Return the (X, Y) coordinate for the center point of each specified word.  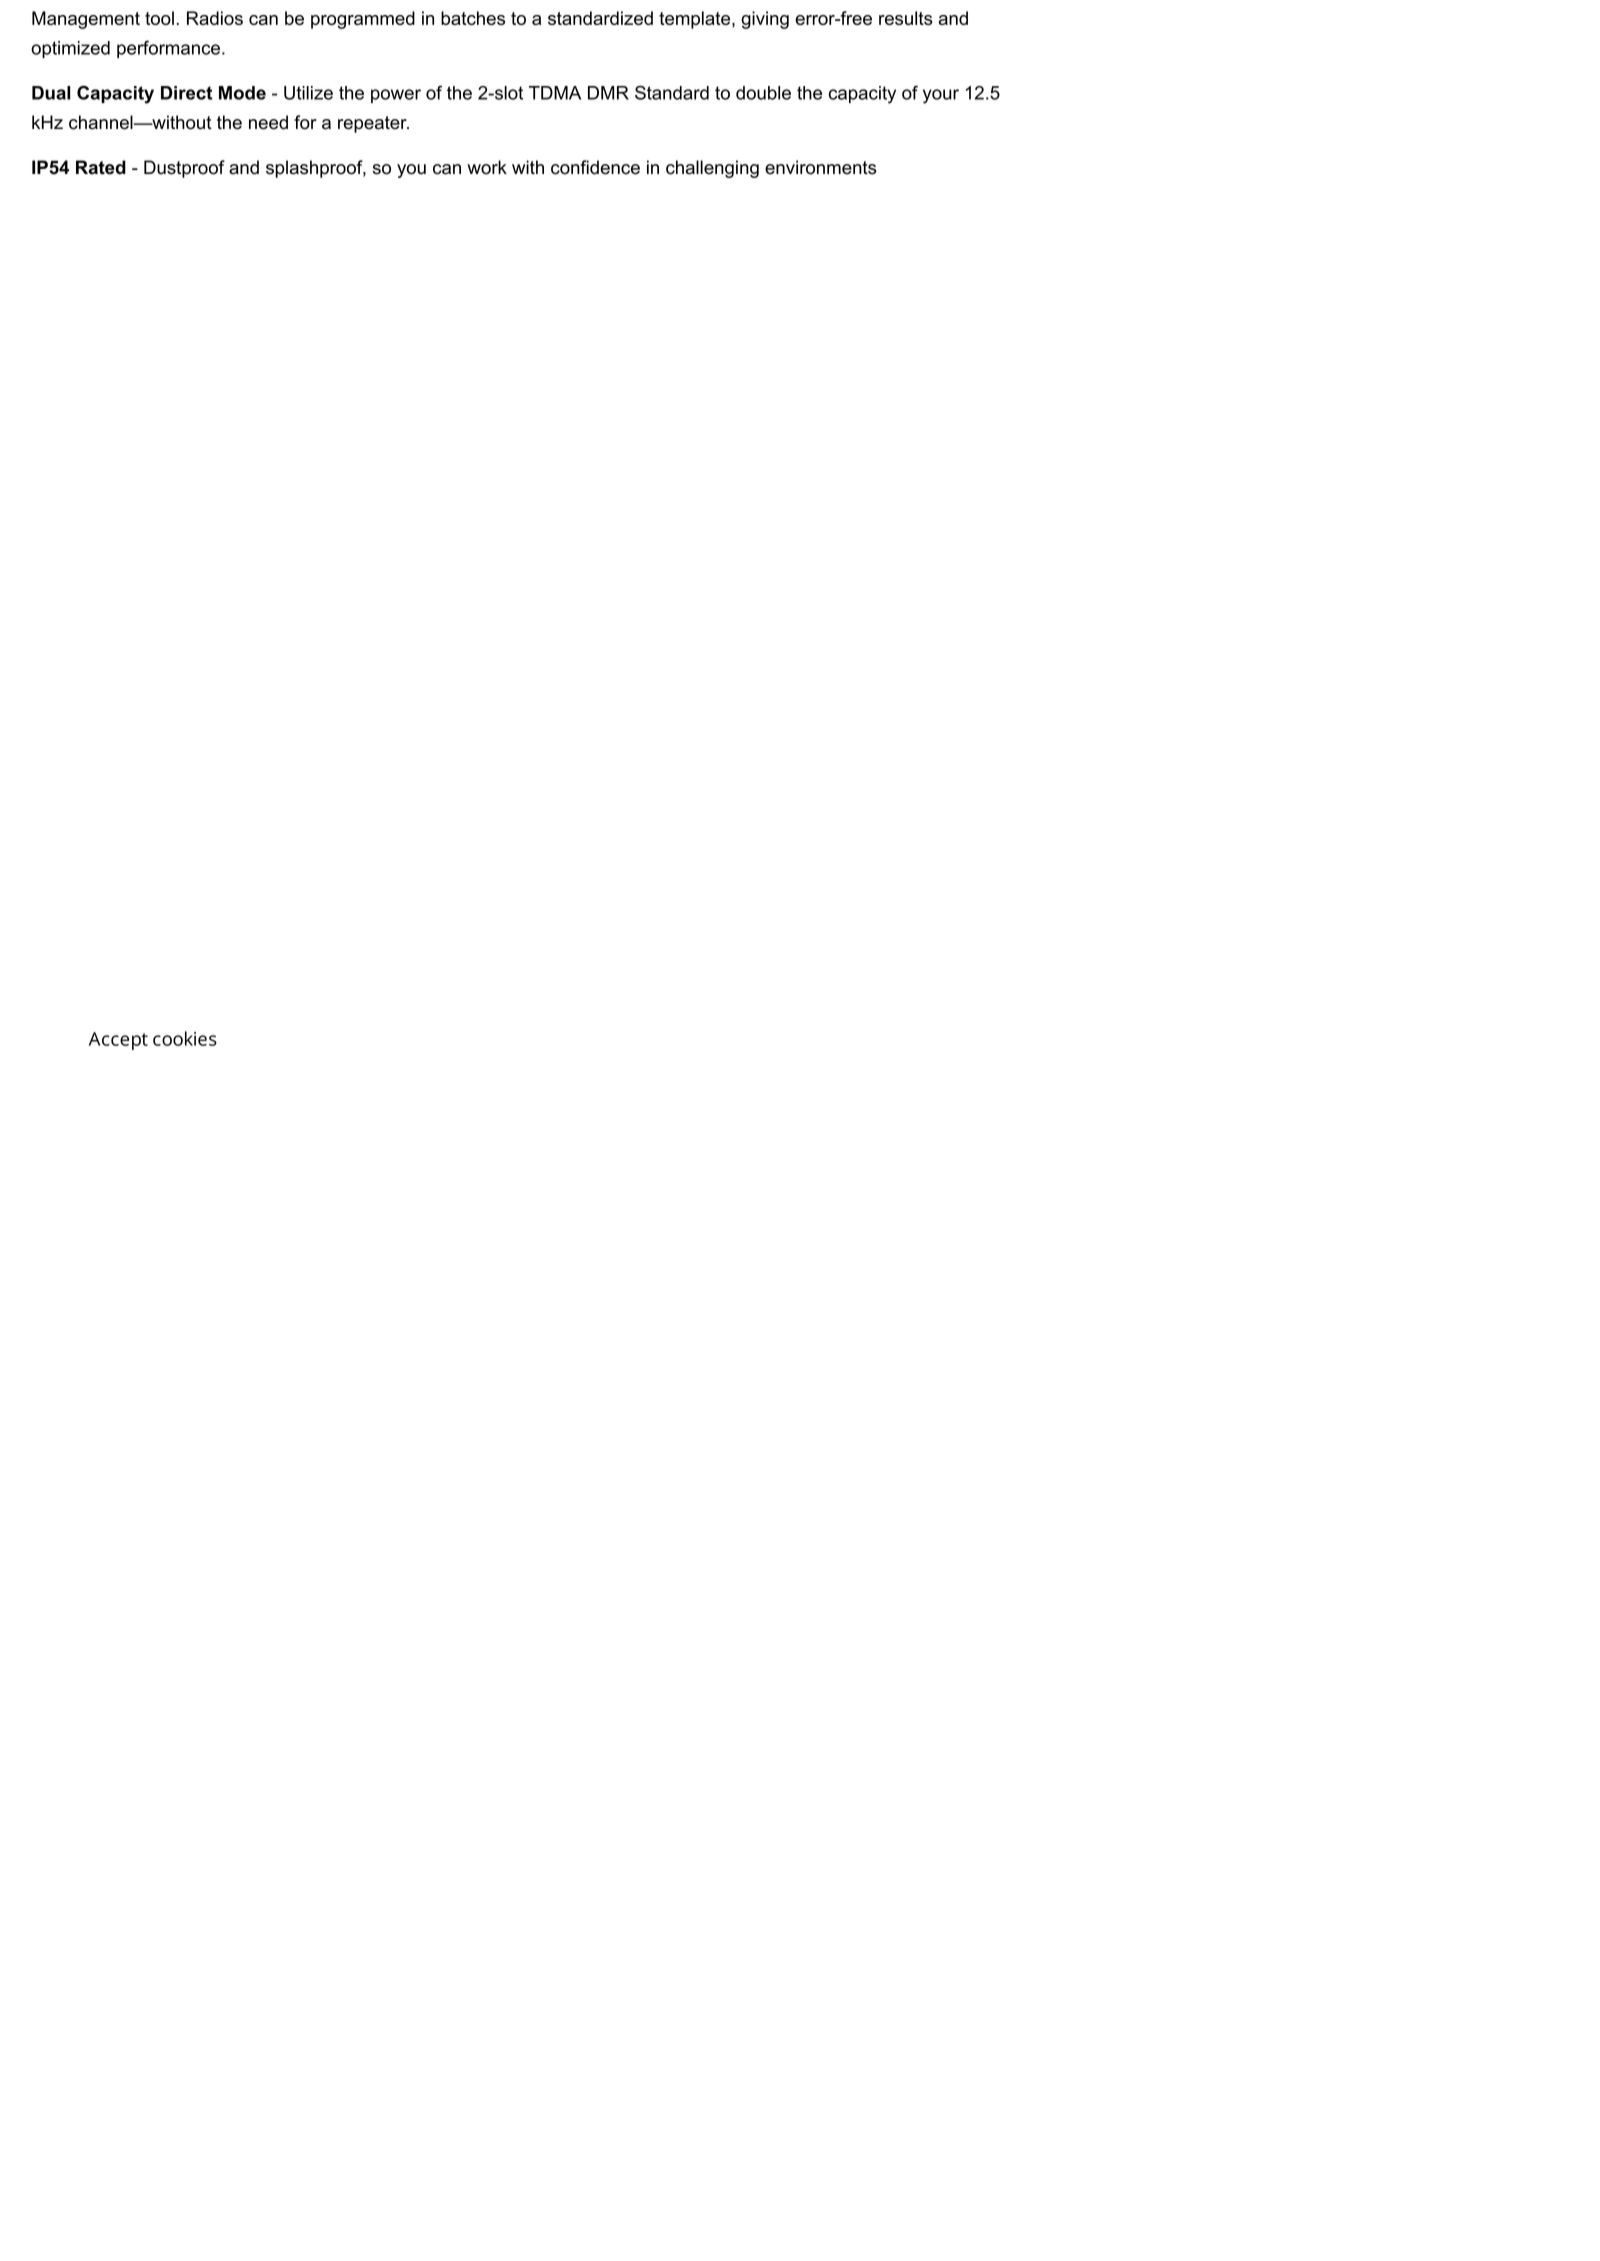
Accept (118, 1041)
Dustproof (184, 169)
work (487, 167)
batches (473, 18)
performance (168, 49)
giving (765, 20)
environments (821, 167)
